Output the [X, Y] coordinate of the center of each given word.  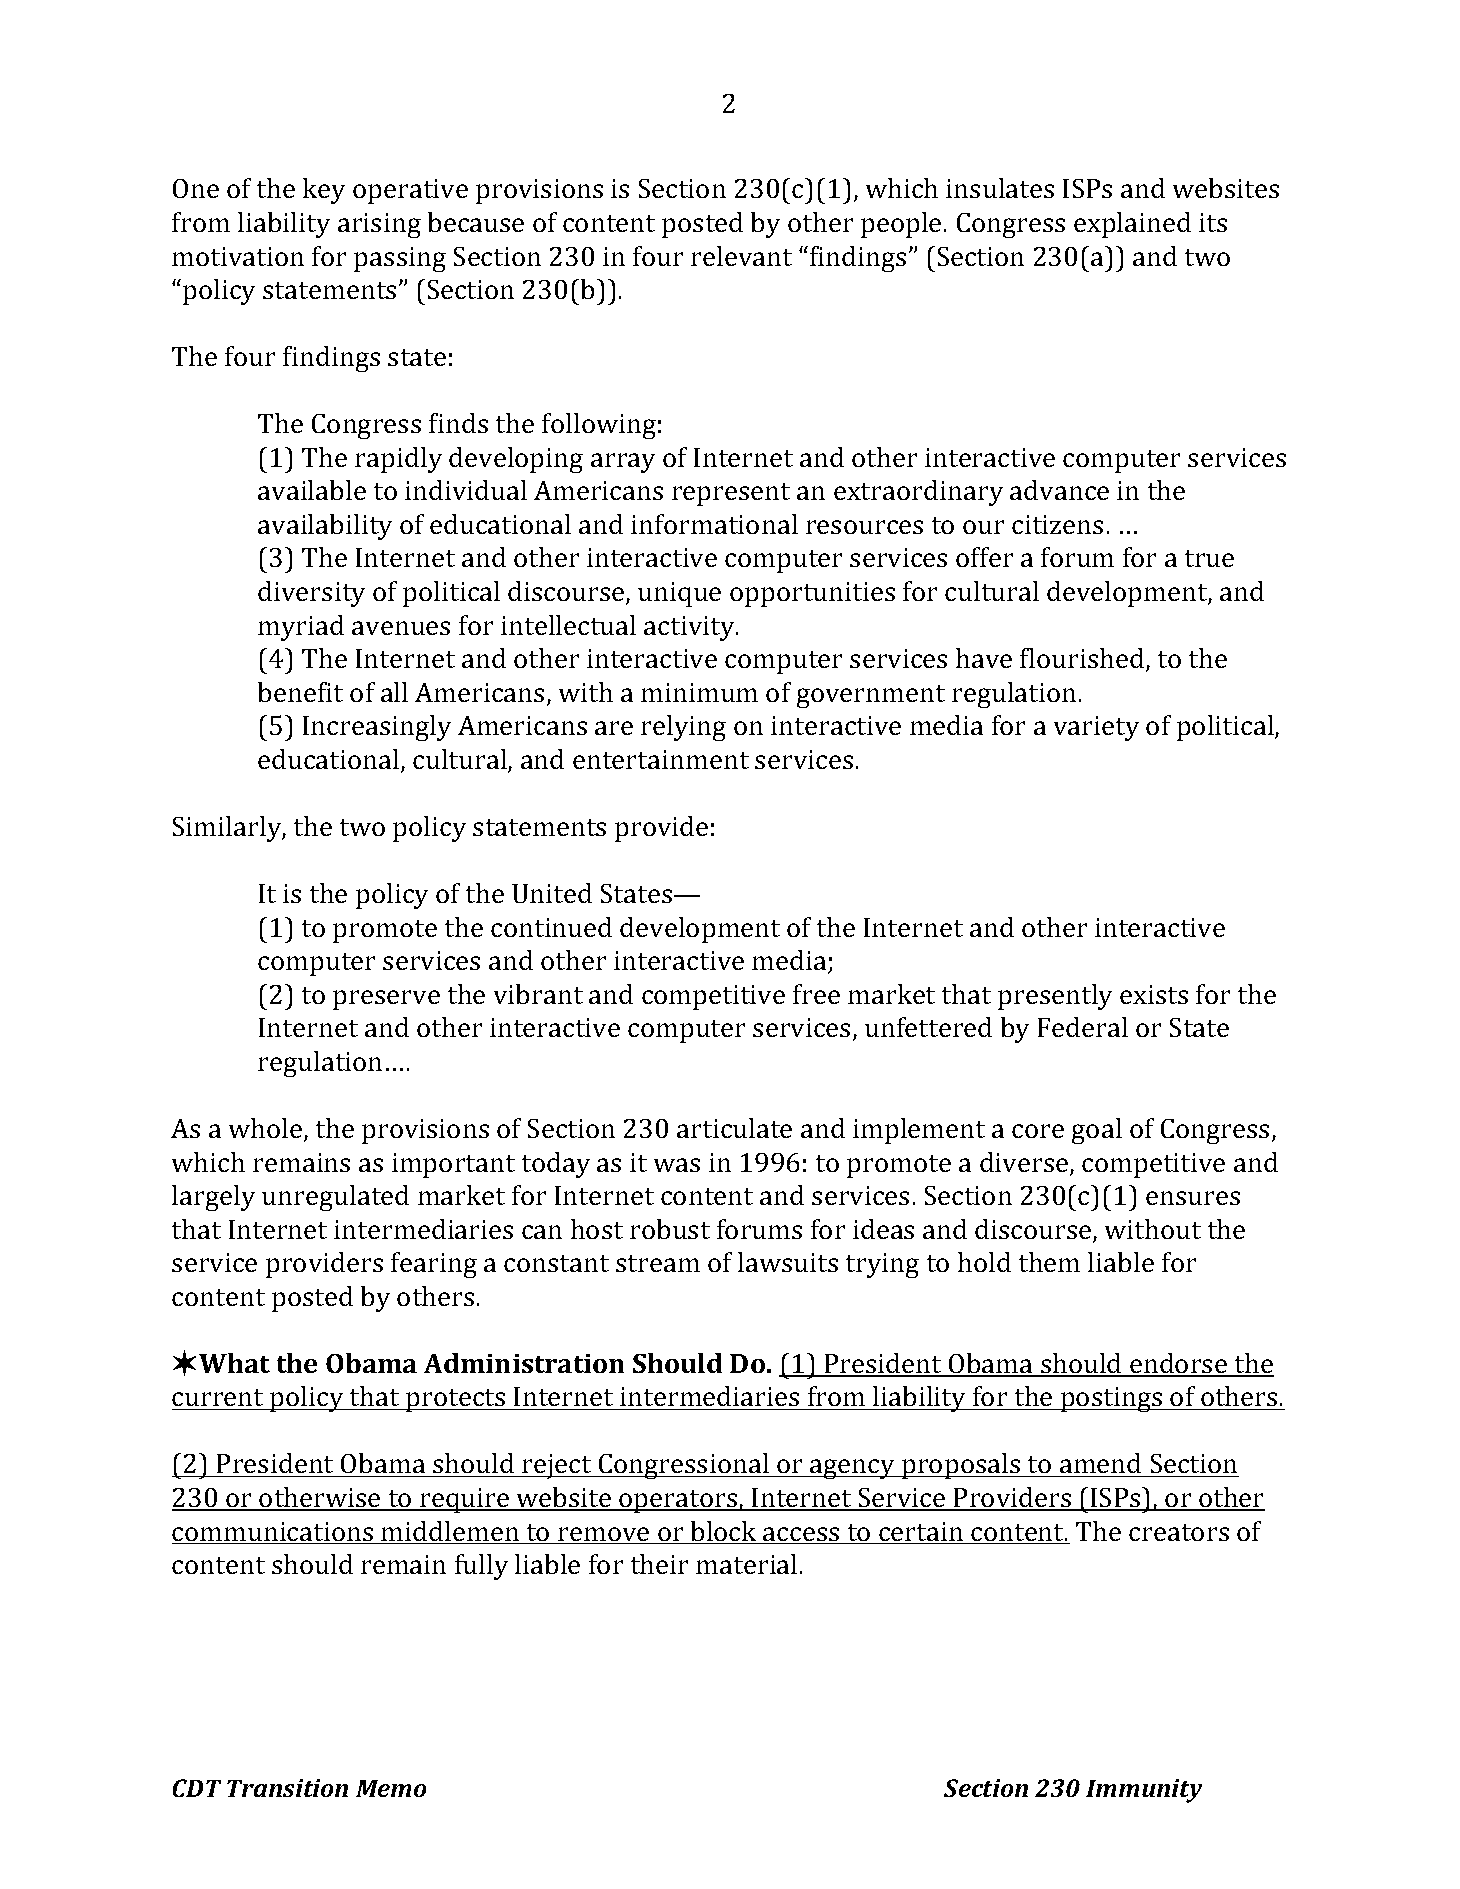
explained [1132, 225]
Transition [287, 1788]
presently [1055, 997]
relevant [741, 256]
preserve [386, 1000]
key [324, 191]
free [816, 994]
